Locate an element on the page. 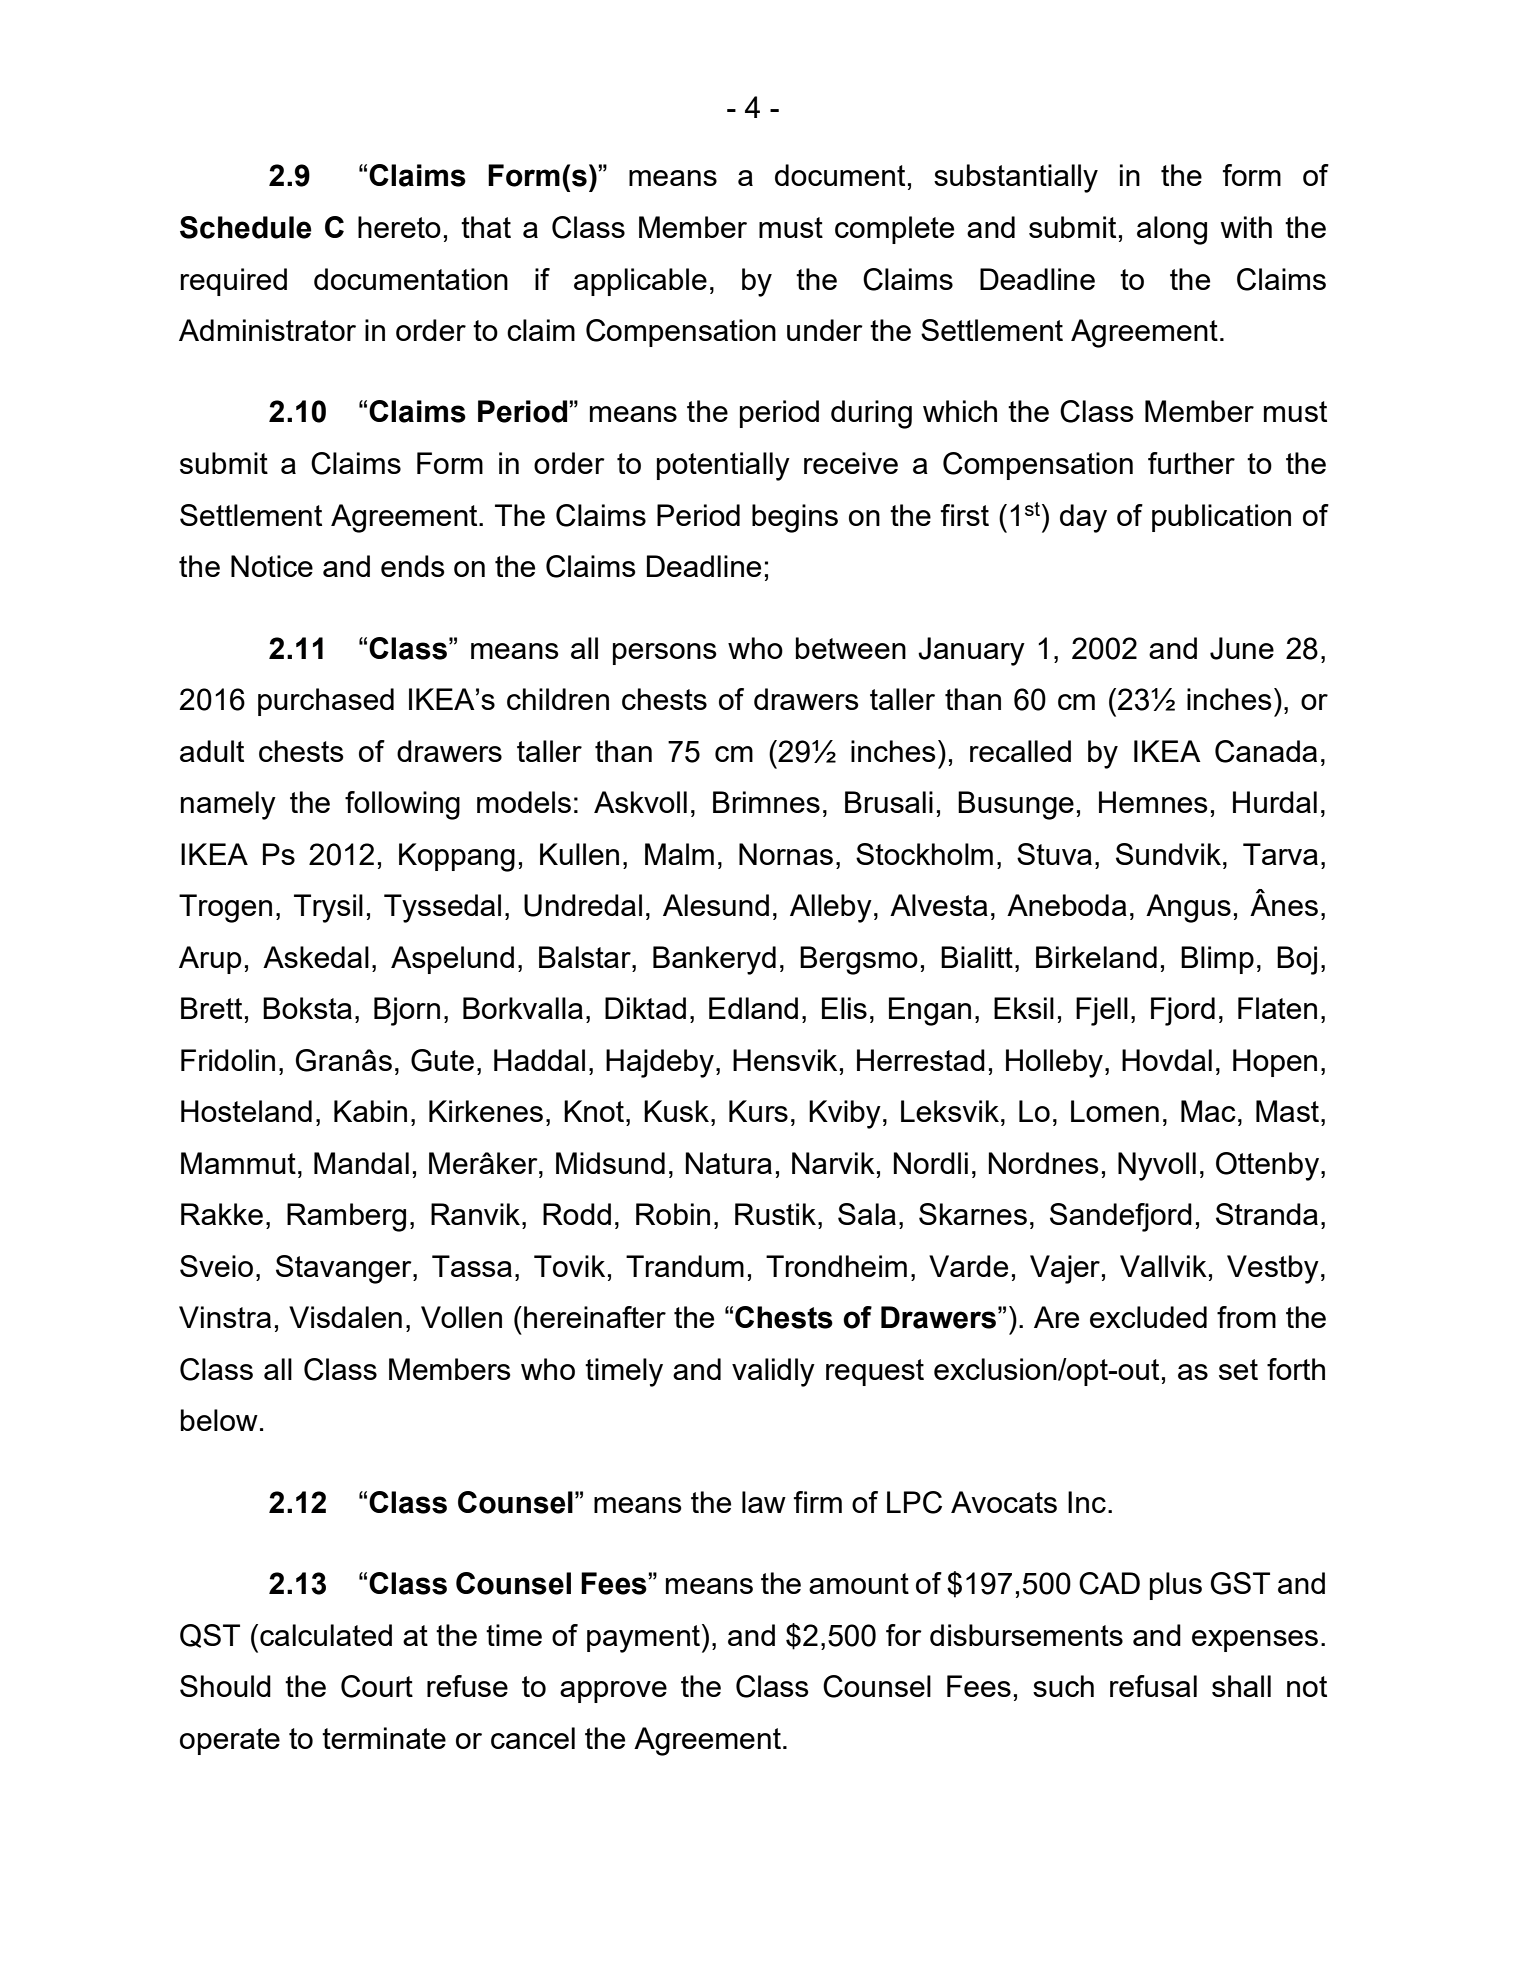  Canada is located at coordinates (1266, 751).
